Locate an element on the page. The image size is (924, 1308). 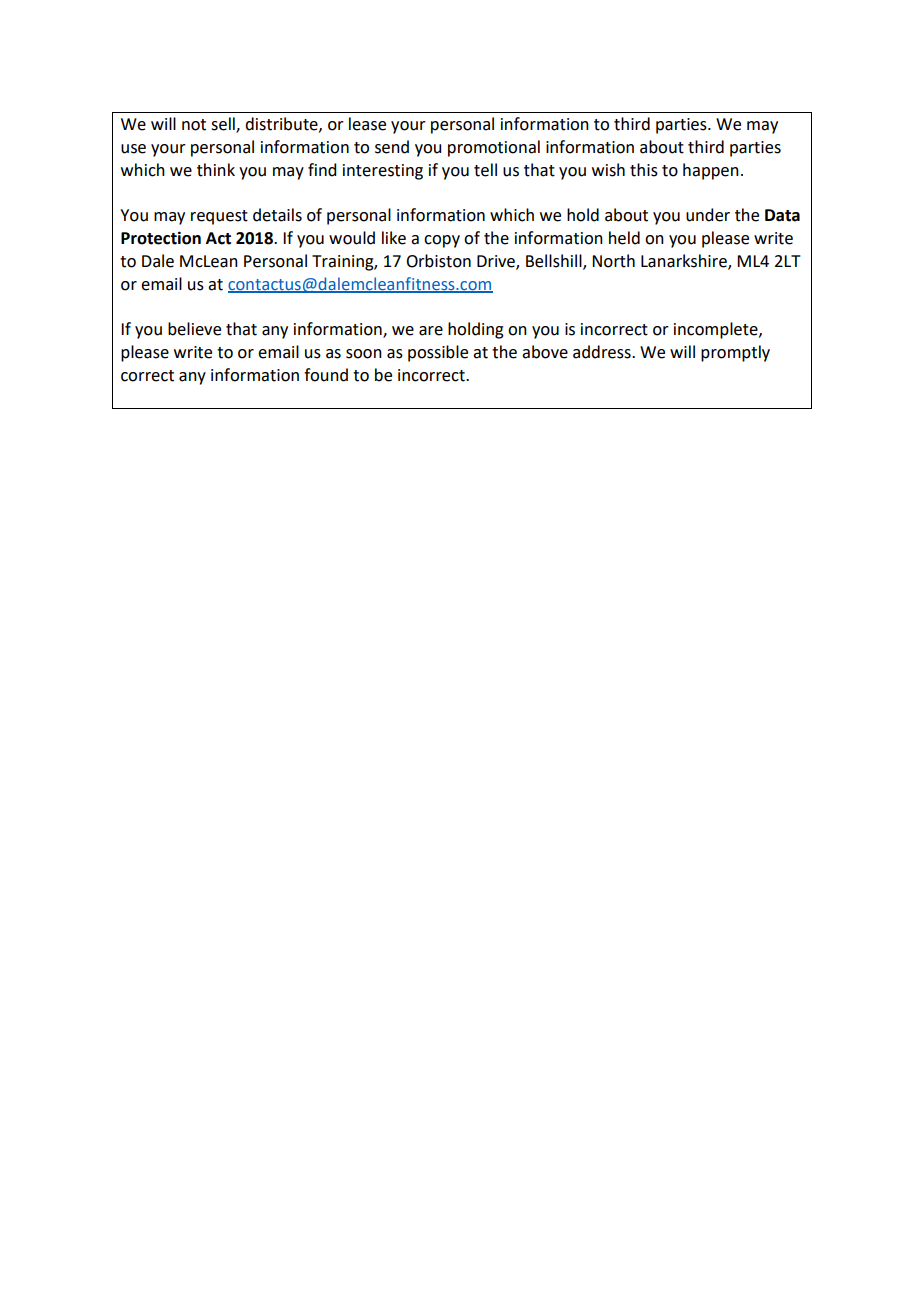
sell is located at coordinates (224, 125).
